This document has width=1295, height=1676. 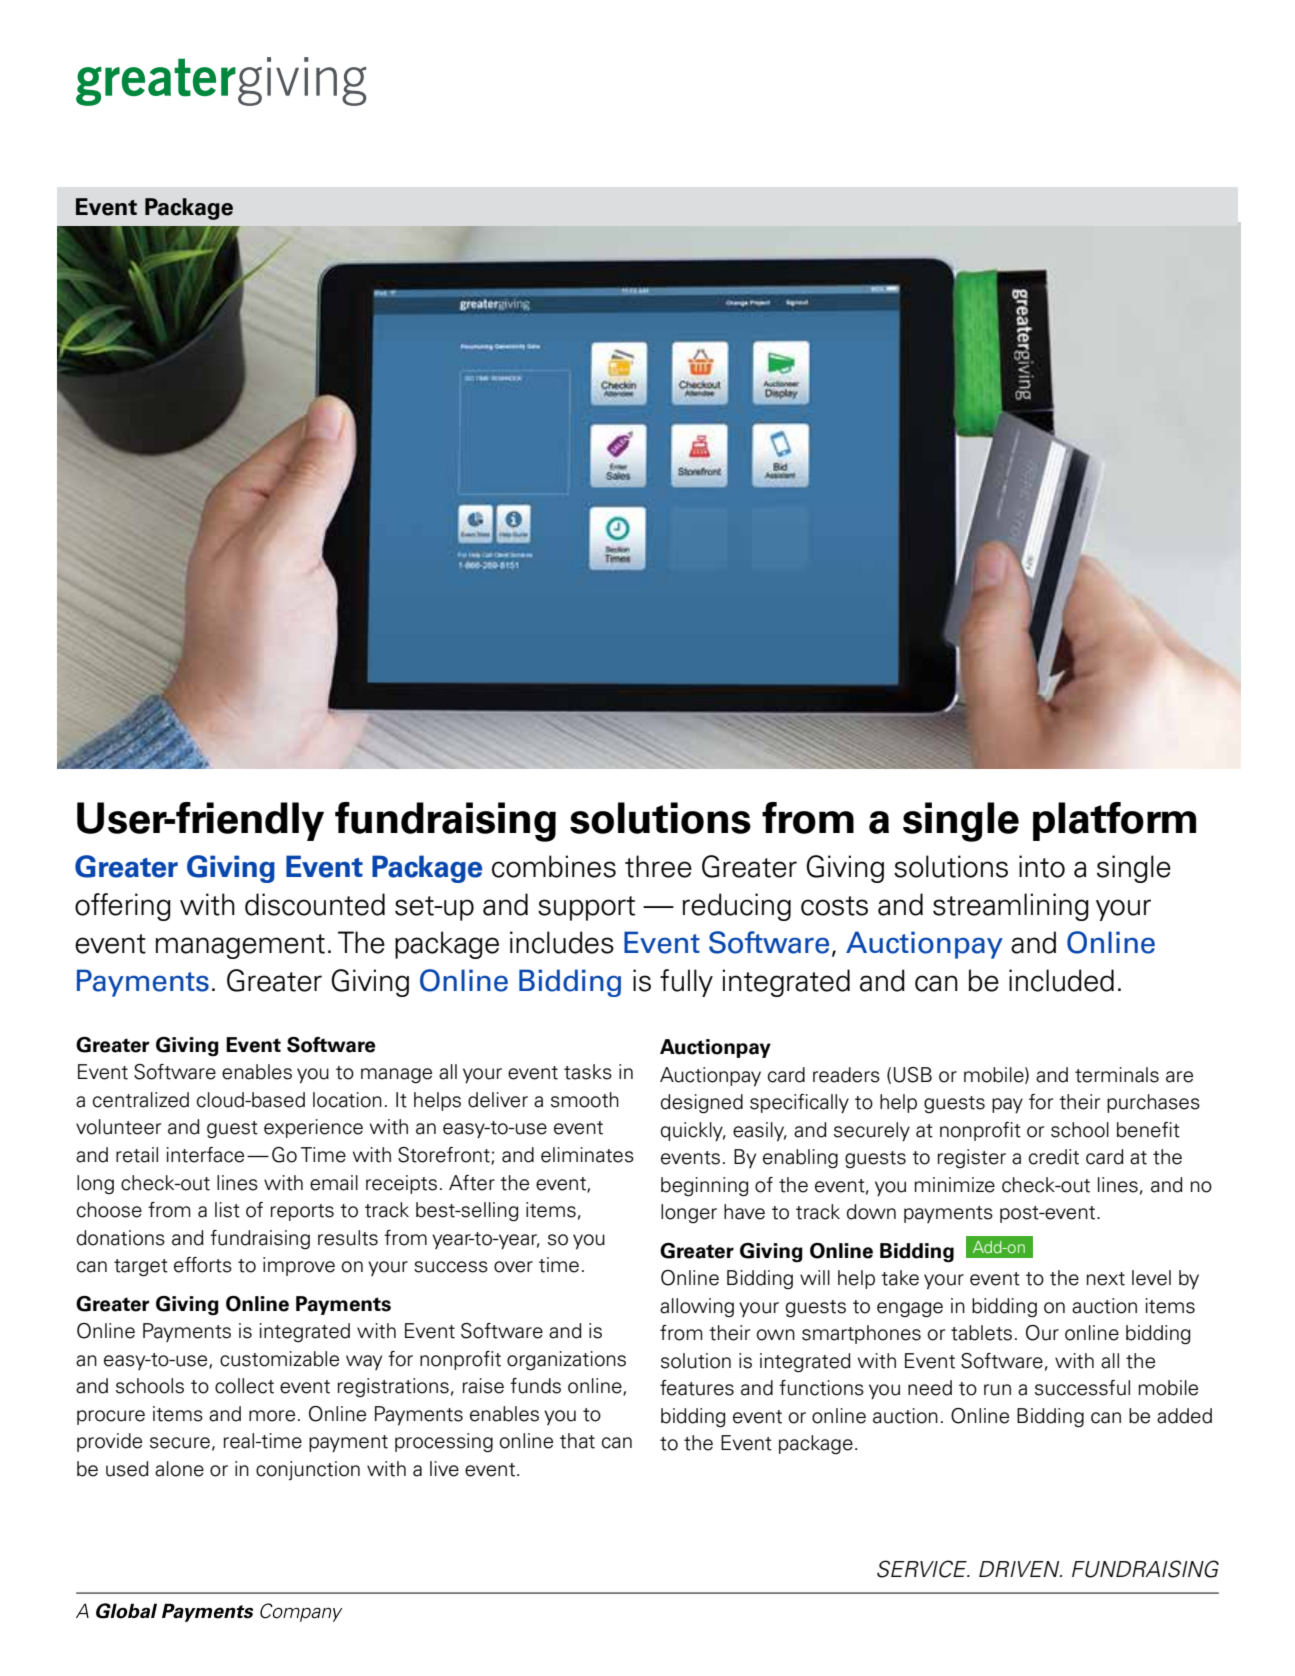 What do you see at coordinates (315, 904) in the document?
I see `discounted` at bounding box center [315, 904].
